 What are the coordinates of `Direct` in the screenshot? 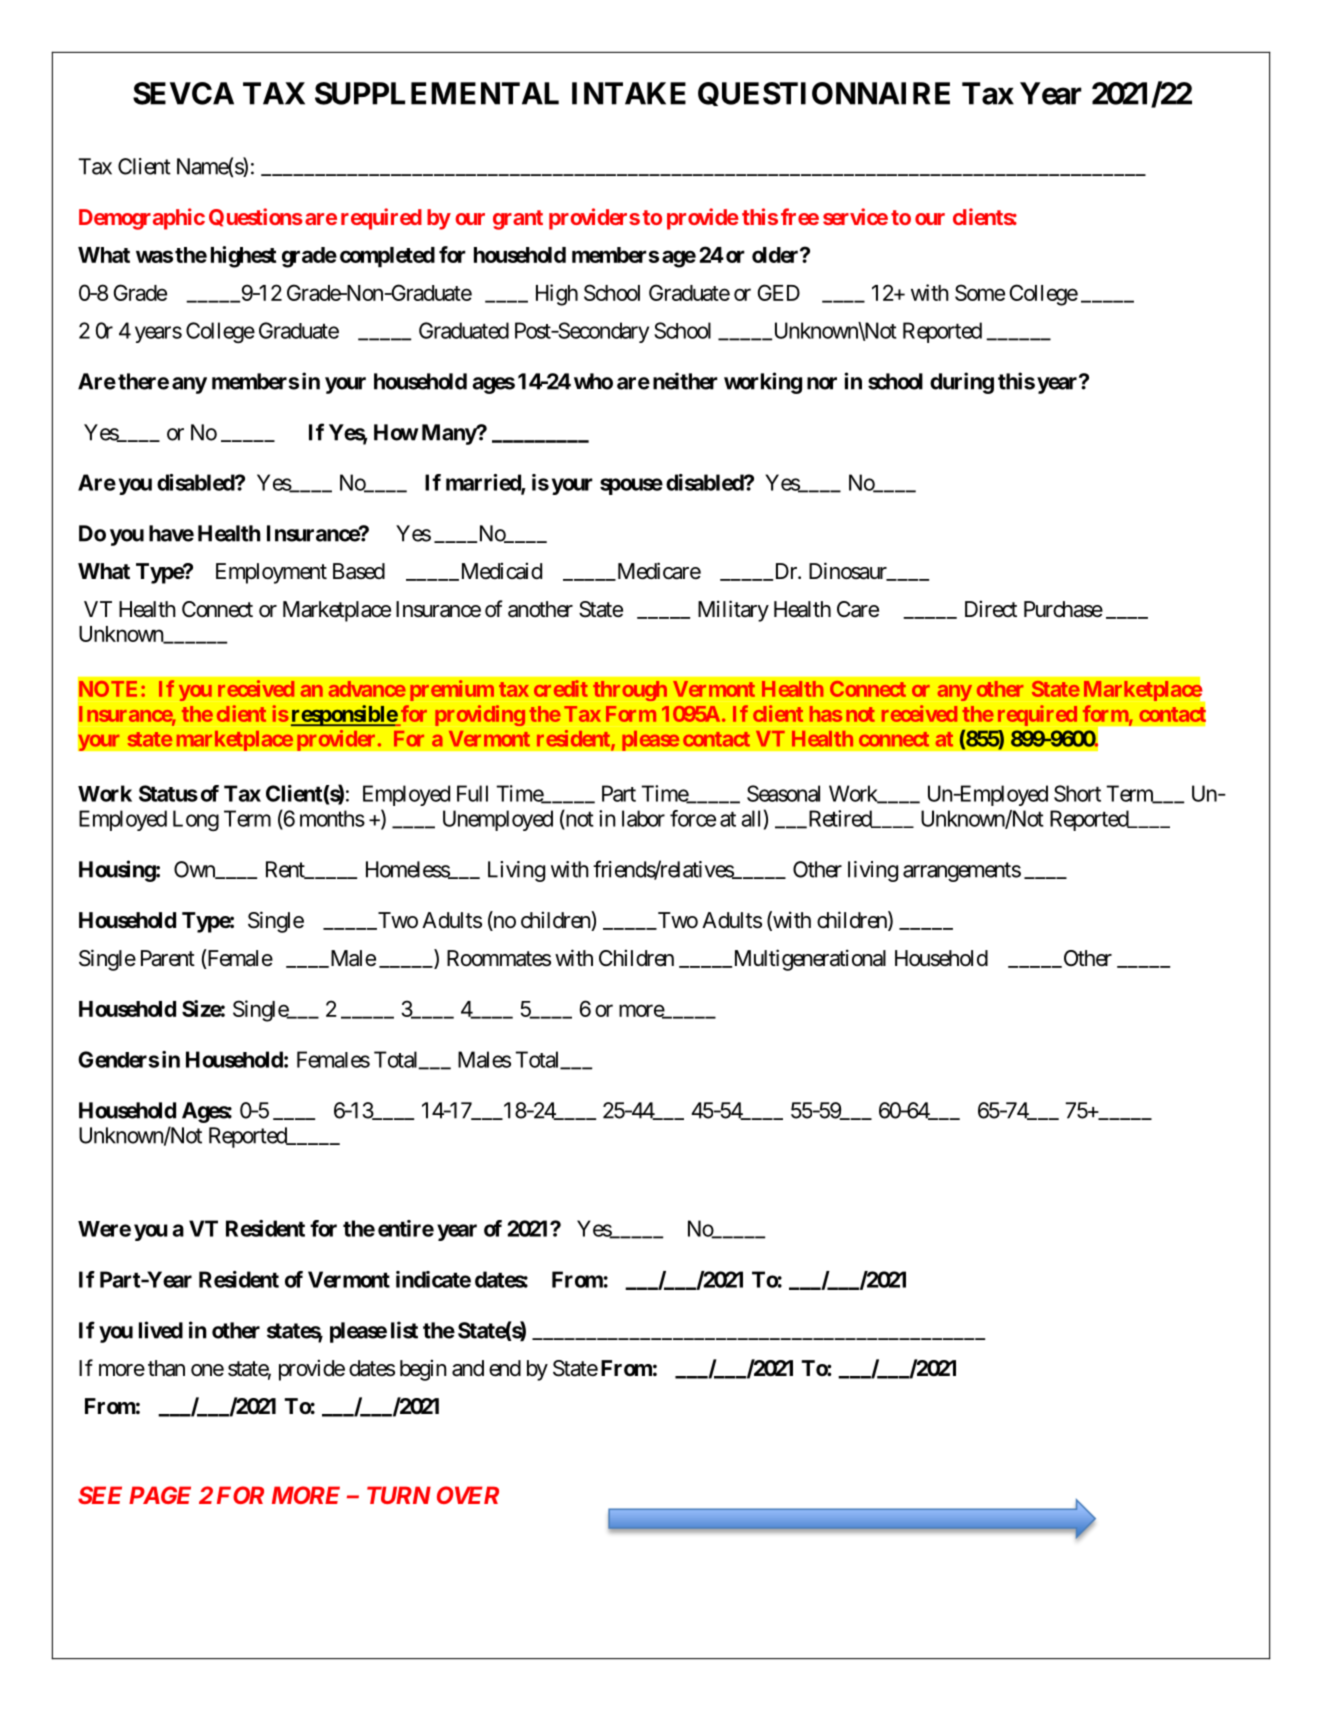 It's located at (991, 609).
